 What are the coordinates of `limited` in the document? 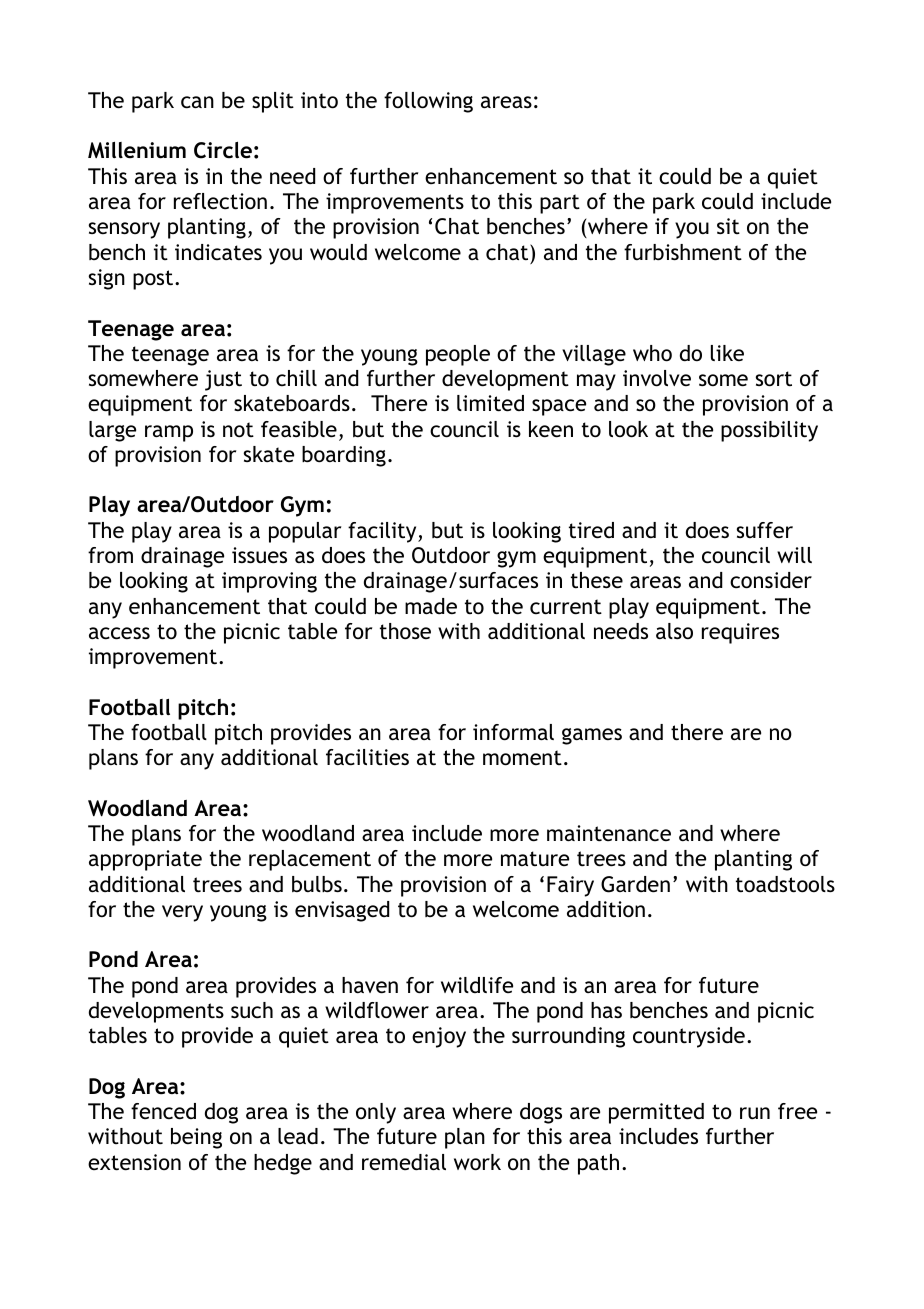 It's located at (490, 403).
